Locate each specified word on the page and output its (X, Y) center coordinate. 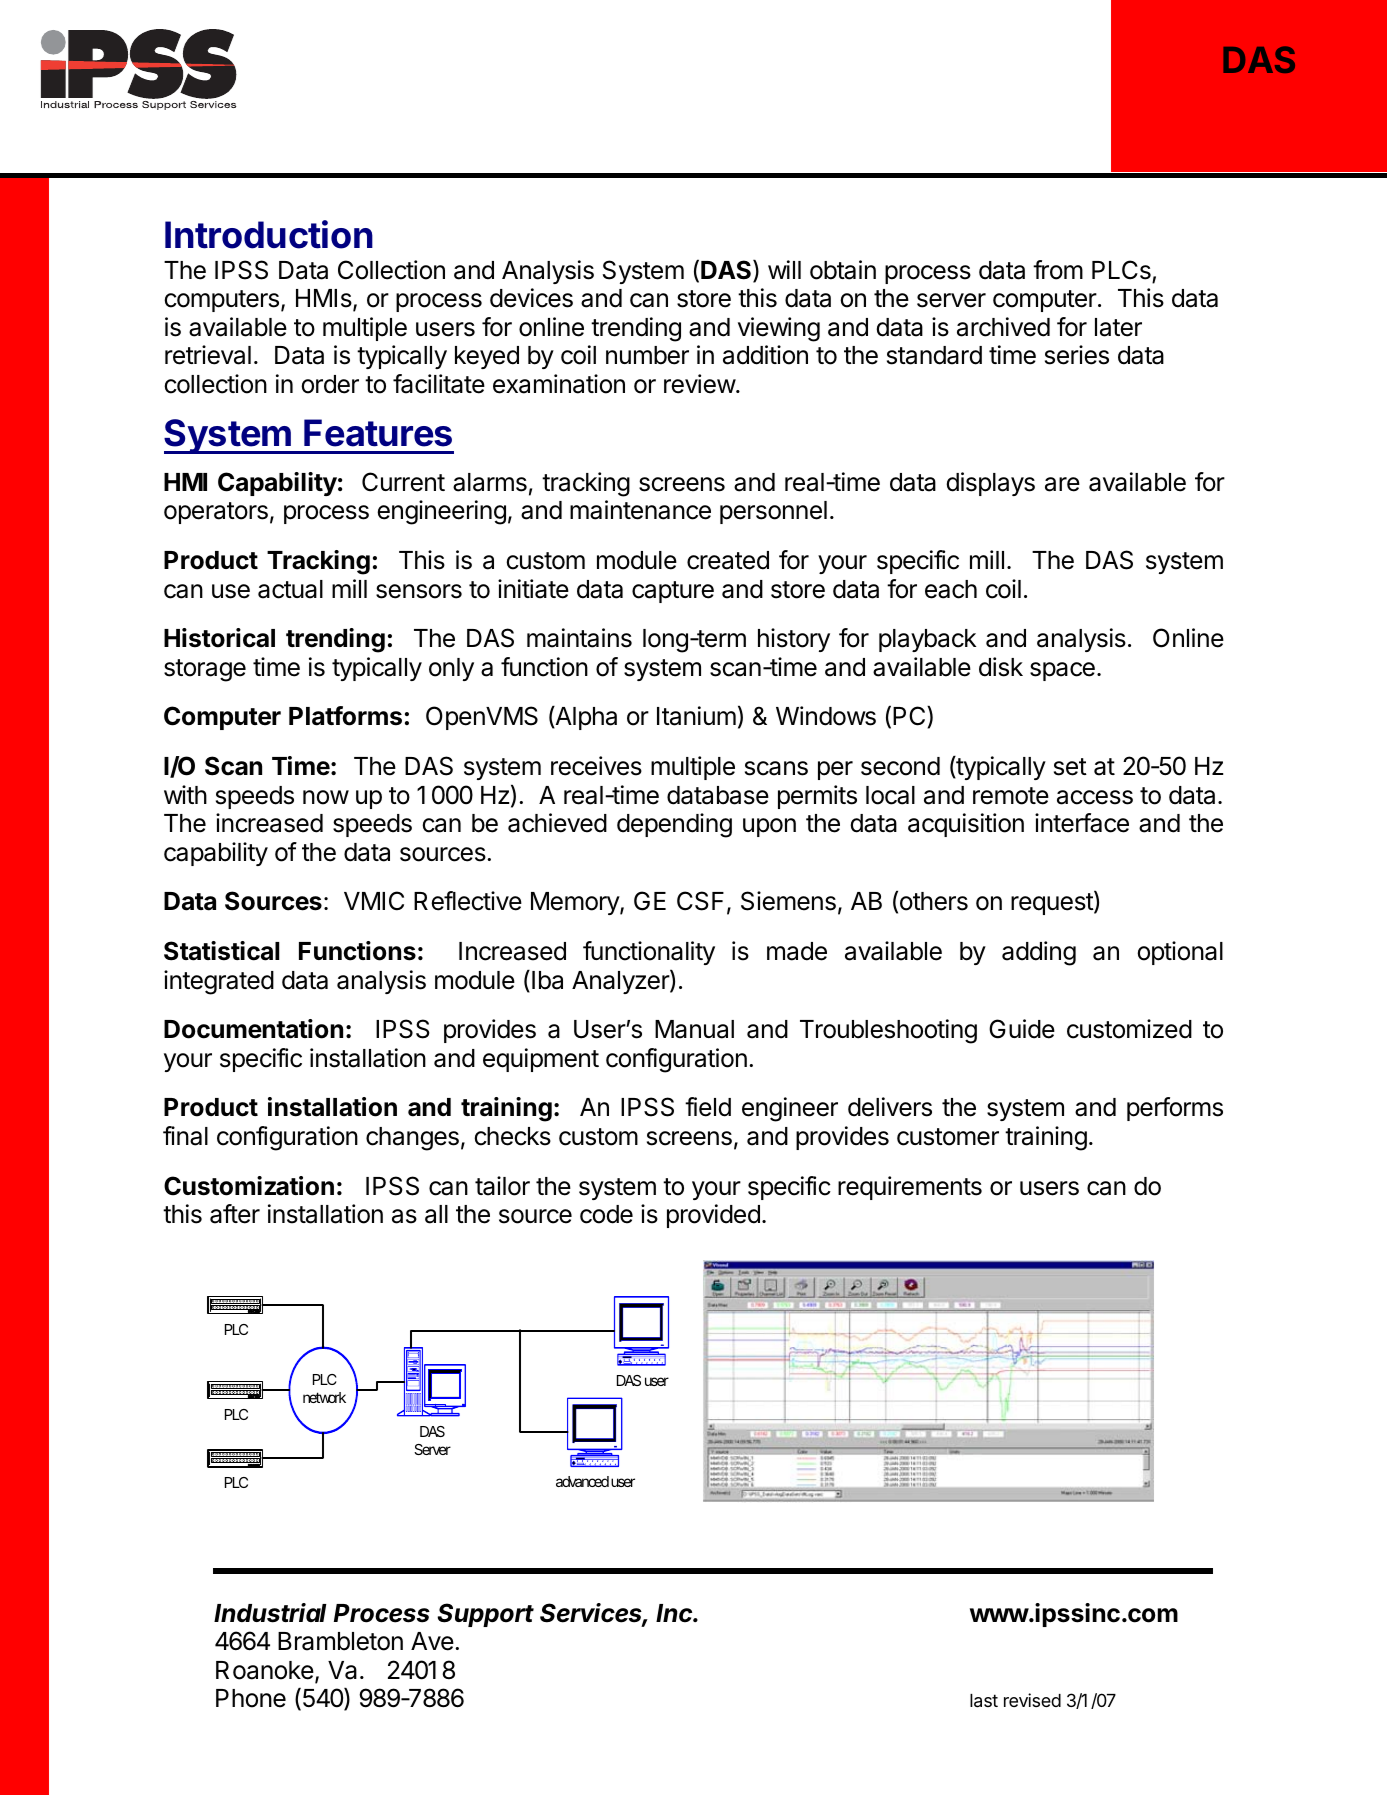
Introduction (269, 234)
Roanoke (265, 1670)
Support (485, 1615)
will (784, 269)
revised (1032, 1700)
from (1058, 270)
